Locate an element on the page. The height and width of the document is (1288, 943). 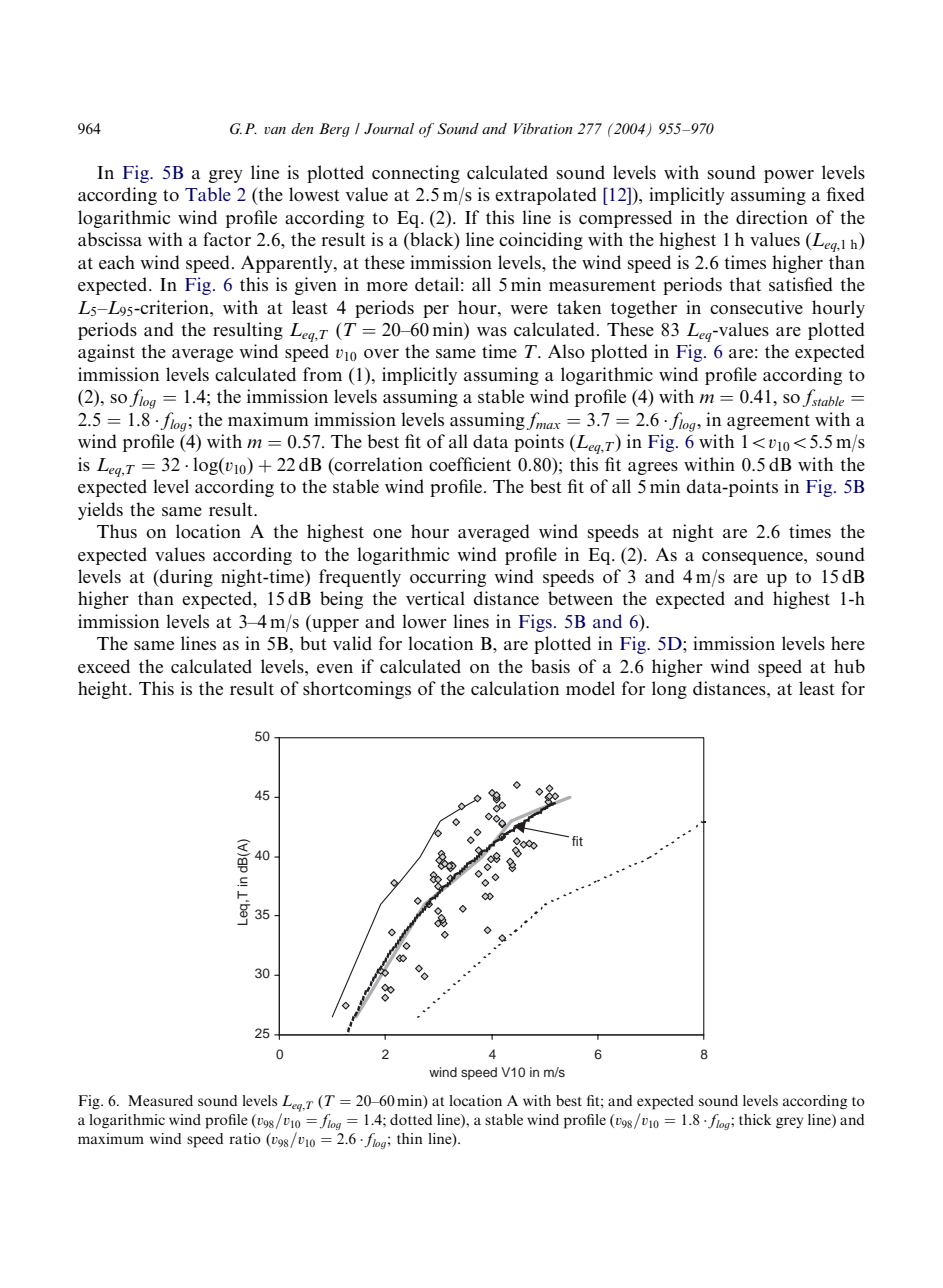
power is located at coordinates (789, 176).
